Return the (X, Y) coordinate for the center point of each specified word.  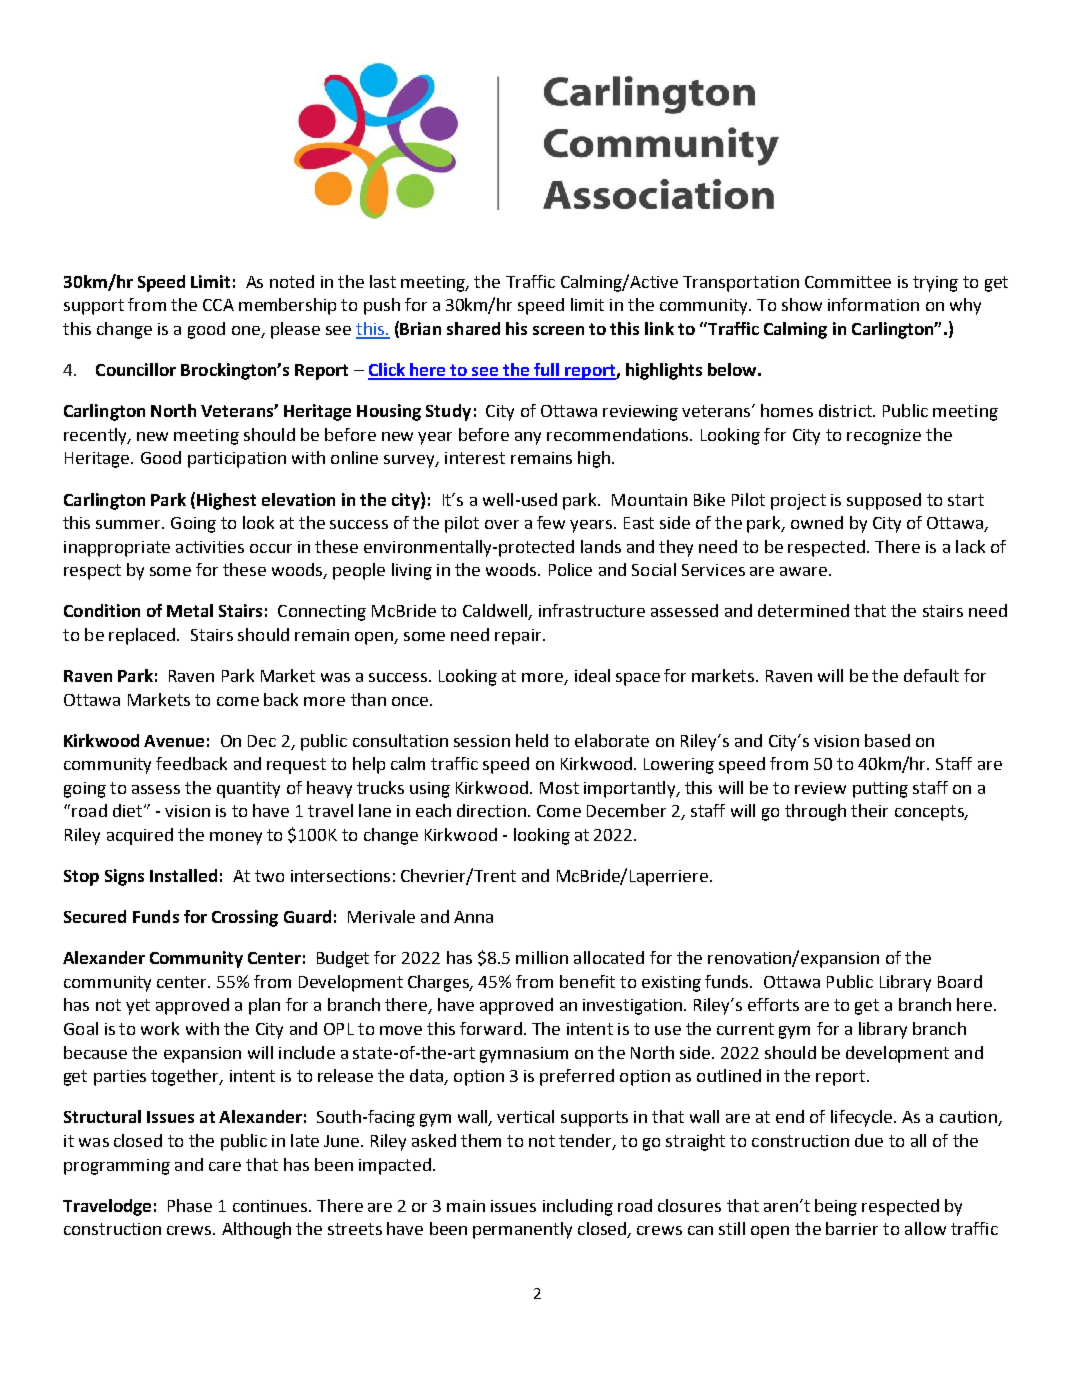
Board (960, 981)
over (502, 524)
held (532, 740)
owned (817, 522)
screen (558, 330)
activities (210, 547)
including (578, 1207)
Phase (190, 1205)
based (887, 740)
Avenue (174, 741)
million (542, 957)
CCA (218, 305)
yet (138, 1007)
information (873, 304)
